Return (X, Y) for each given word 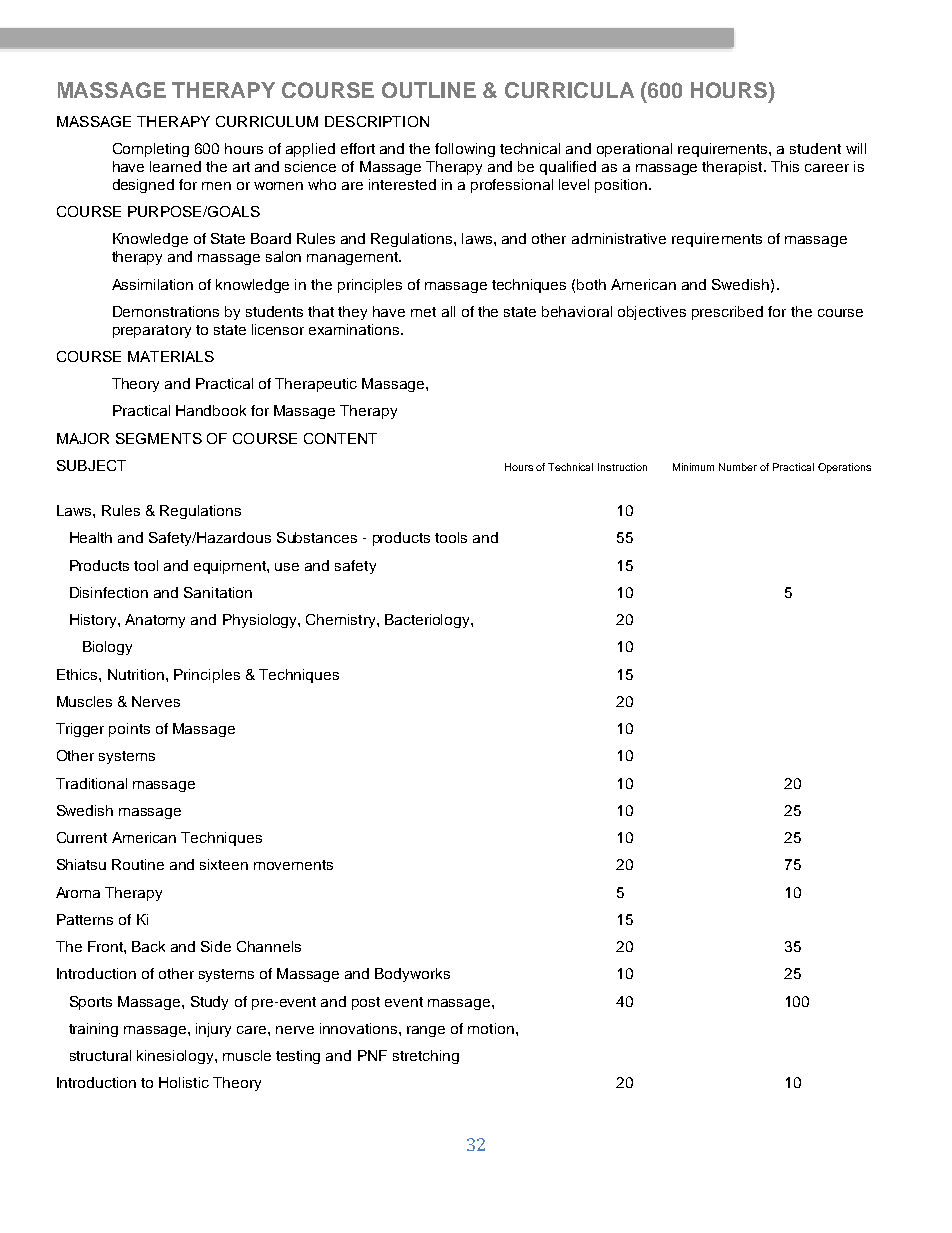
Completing (151, 150)
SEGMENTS (159, 438)
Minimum (693, 467)
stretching (426, 1057)
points (129, 730)
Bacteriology (428, 621)
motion (491, 1028)
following (465, 150)
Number (738, 467)
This (785, 166)
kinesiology (176, 1057)
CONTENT (340, 438)
